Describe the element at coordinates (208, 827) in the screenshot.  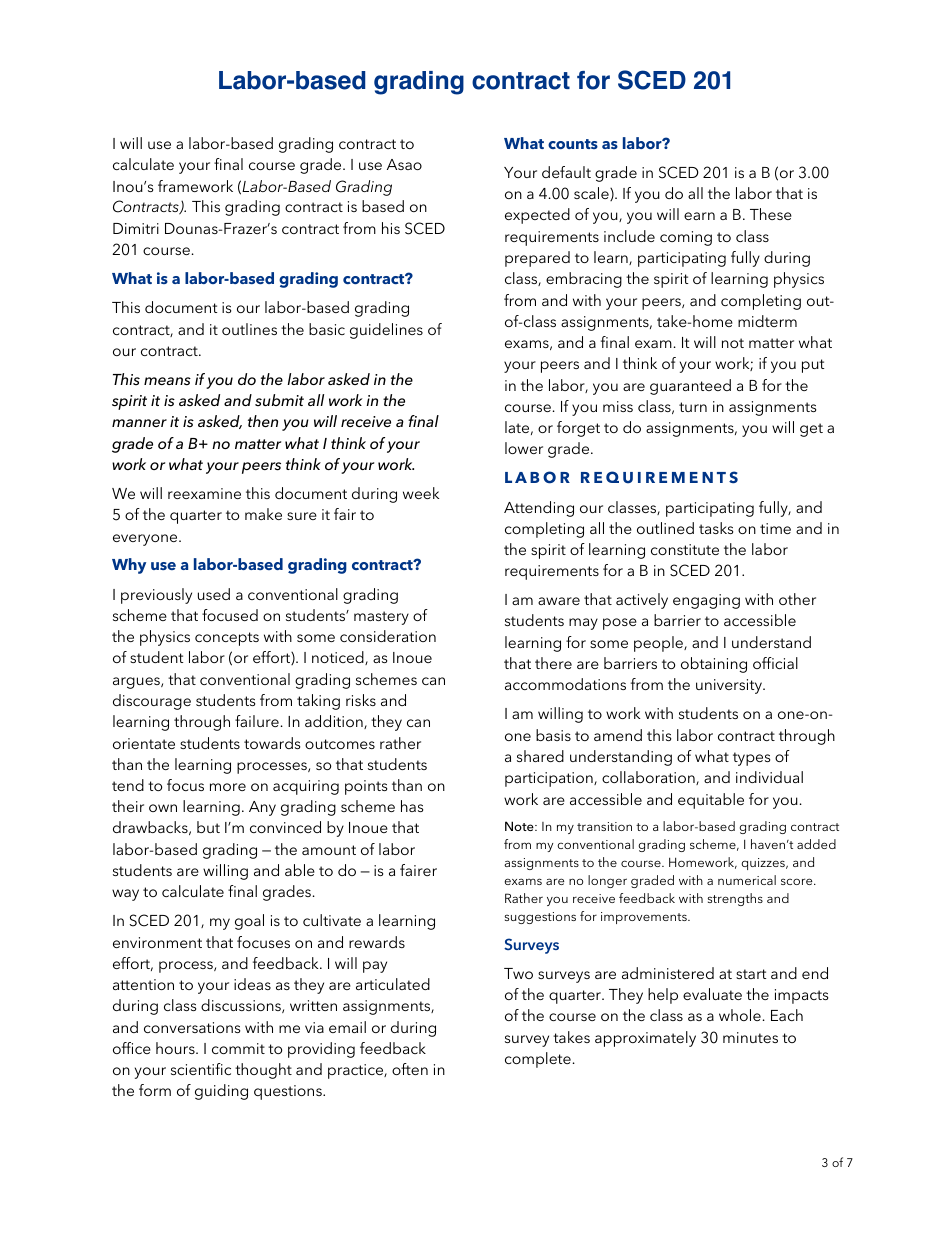
I see `but` at that location.
